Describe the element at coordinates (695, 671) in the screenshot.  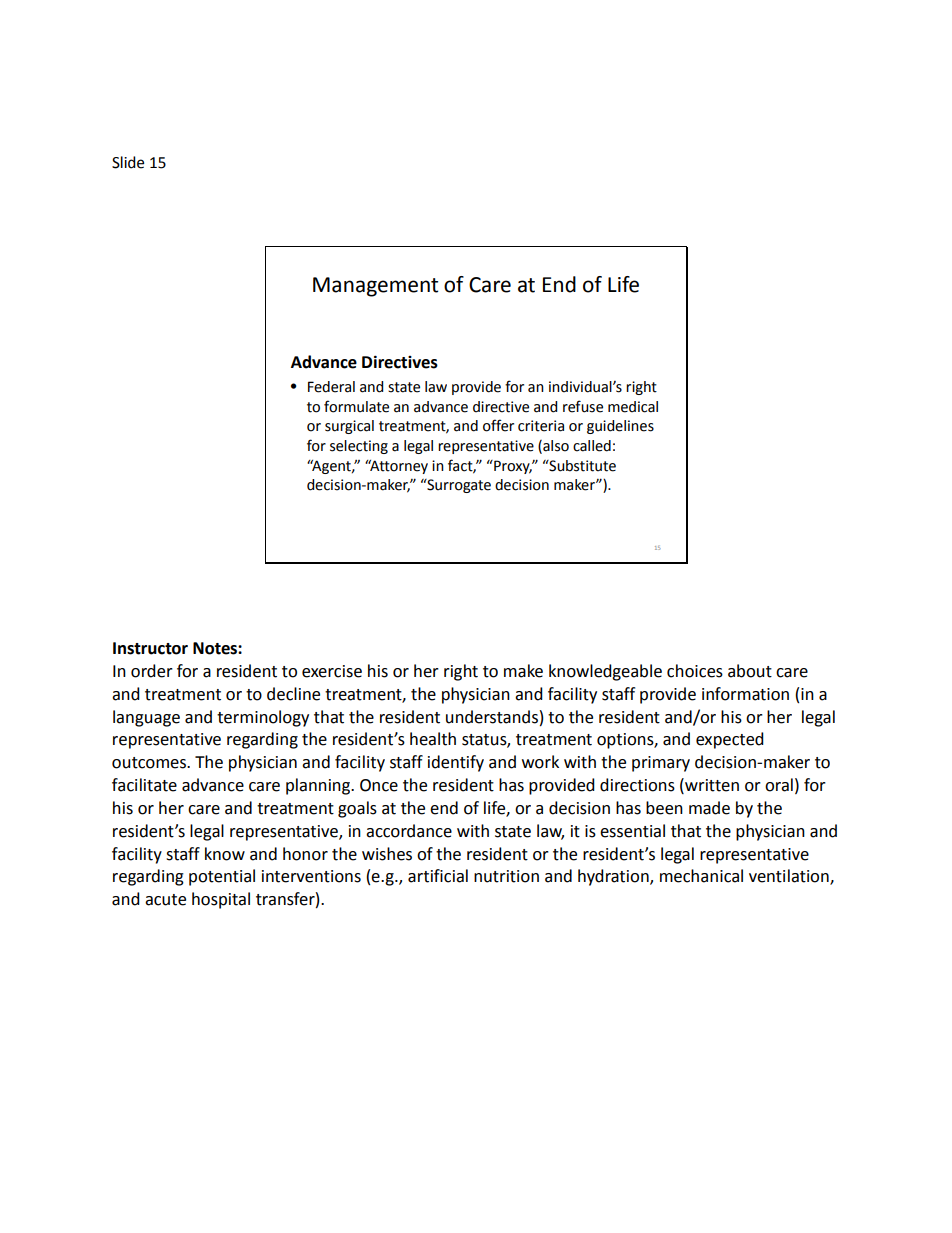
I see `choices` at that location.
